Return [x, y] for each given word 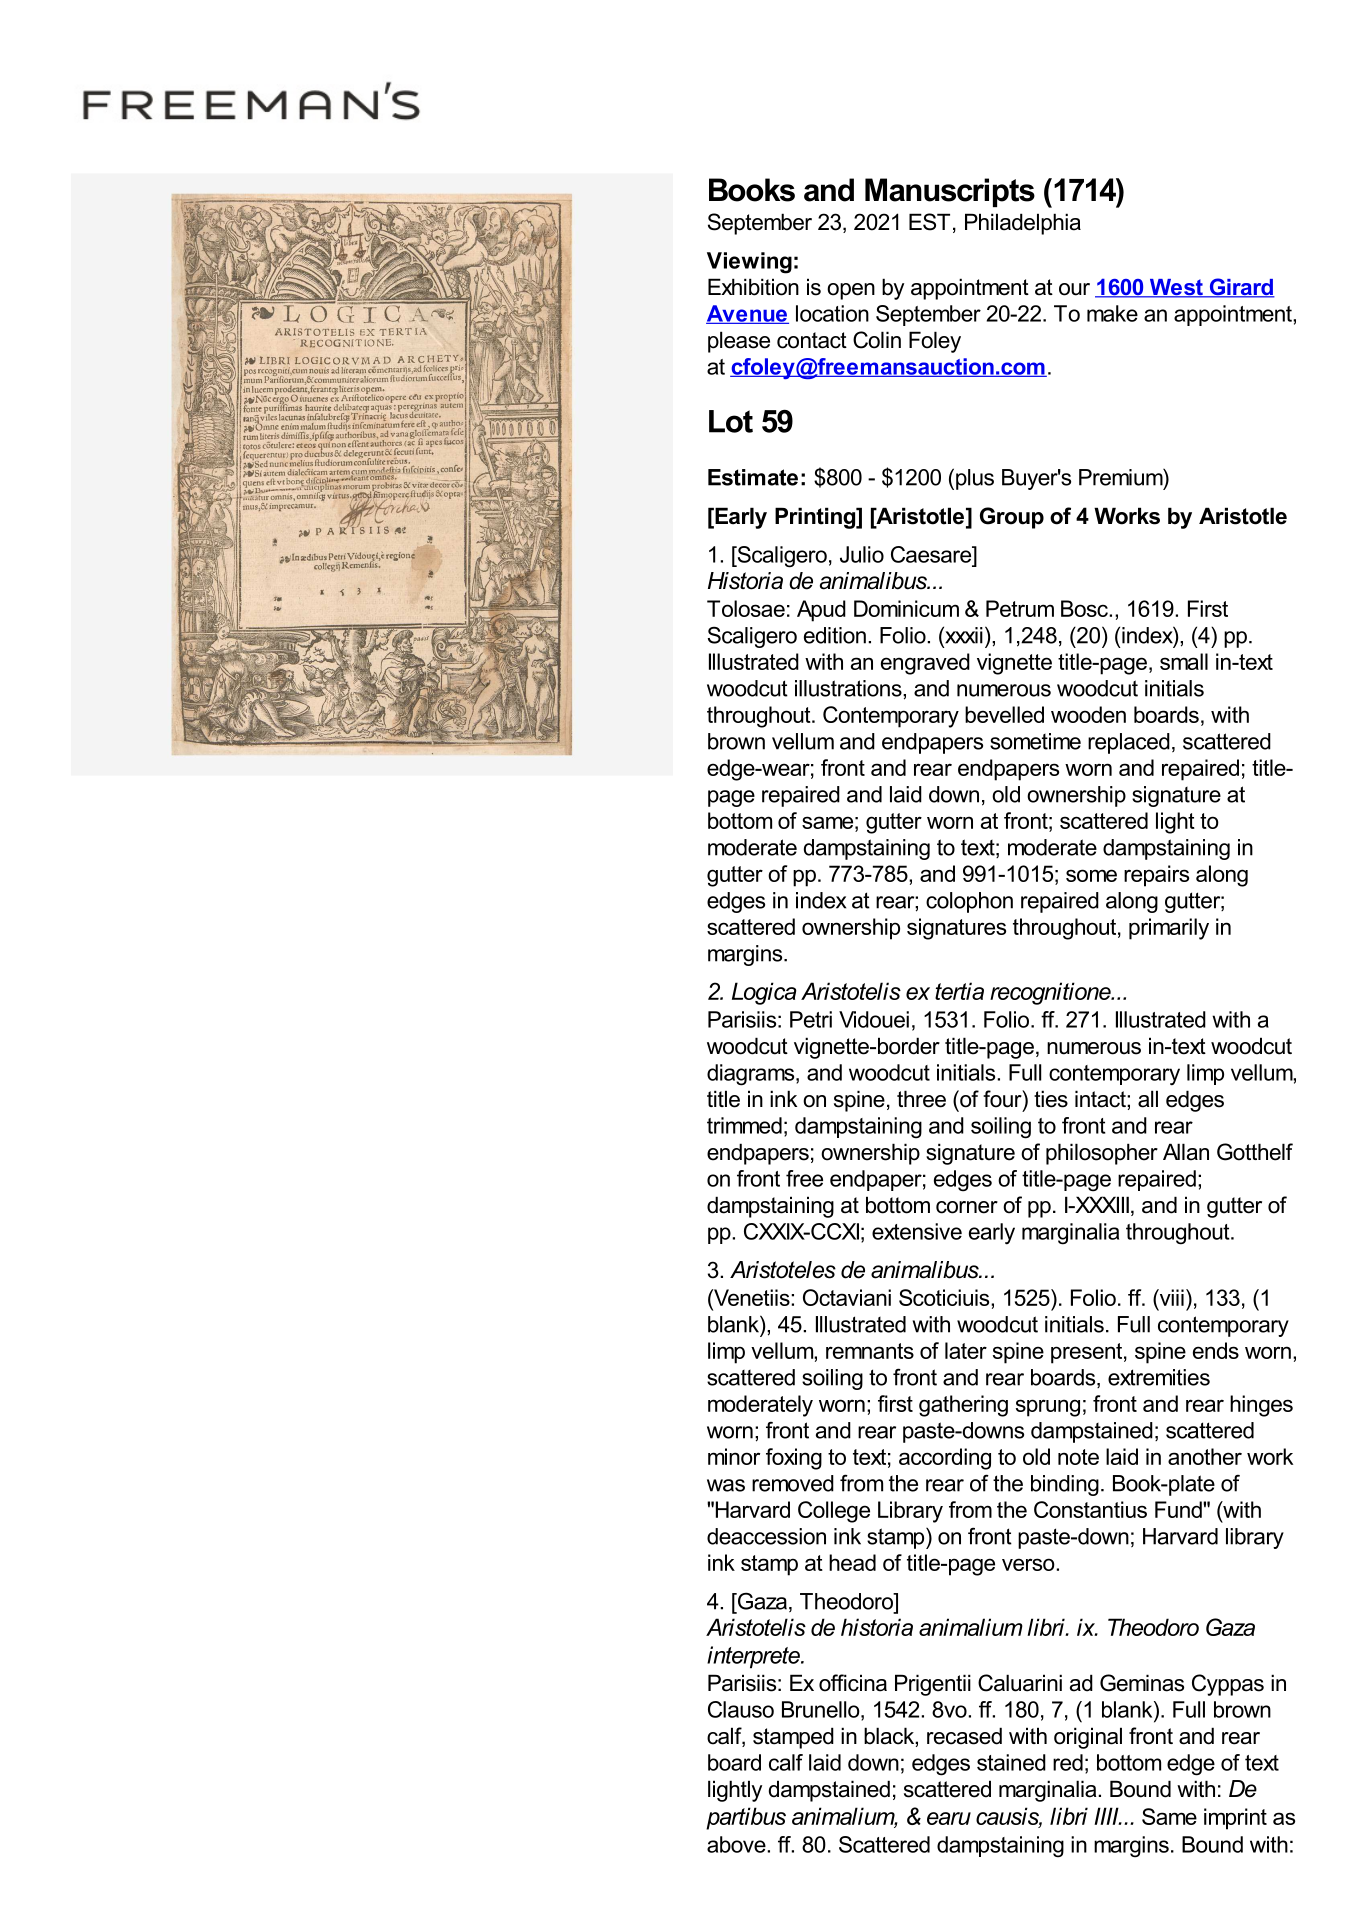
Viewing [749, 263]
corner [967, 1207]
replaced [1129, 743]
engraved [925, 664]
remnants [870, 1351]
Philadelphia [1023, 224]
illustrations [849, 688]
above [737, 1844]
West [1176, 288]
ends [1216, 1350]
